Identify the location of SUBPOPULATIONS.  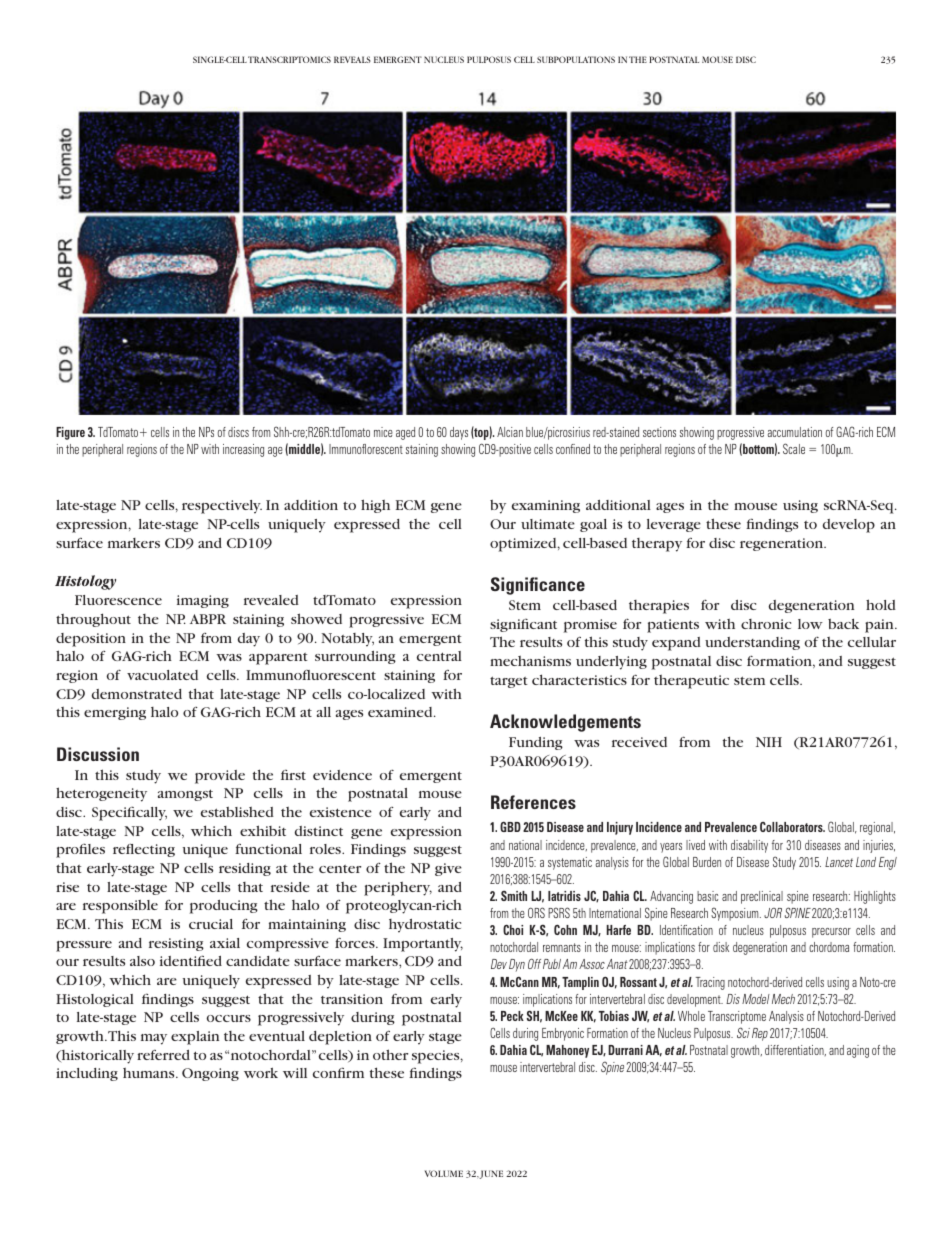
(576, 59).
